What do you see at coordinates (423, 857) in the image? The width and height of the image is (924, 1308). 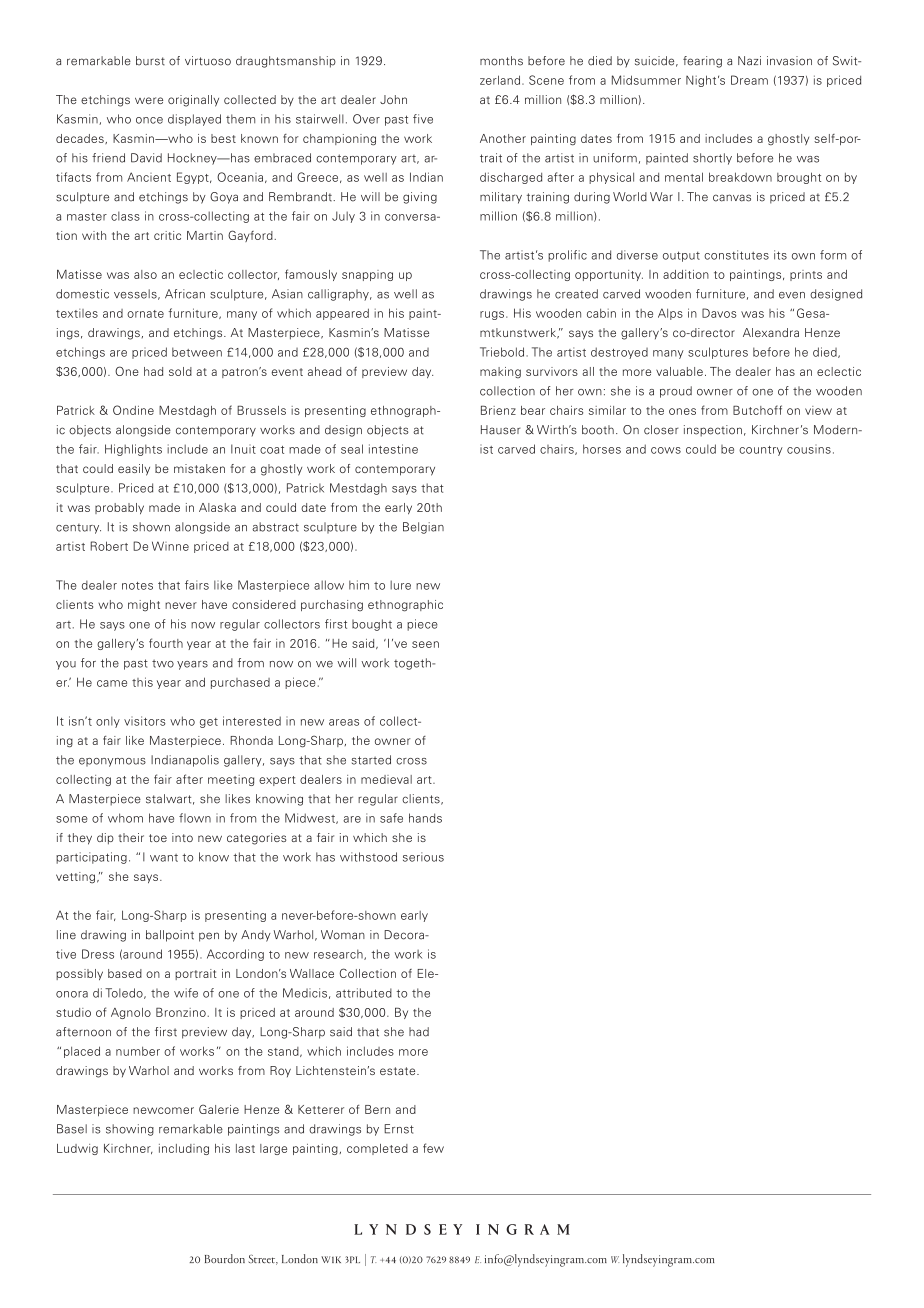 I see `serious` at bounding box center [423, 857].
